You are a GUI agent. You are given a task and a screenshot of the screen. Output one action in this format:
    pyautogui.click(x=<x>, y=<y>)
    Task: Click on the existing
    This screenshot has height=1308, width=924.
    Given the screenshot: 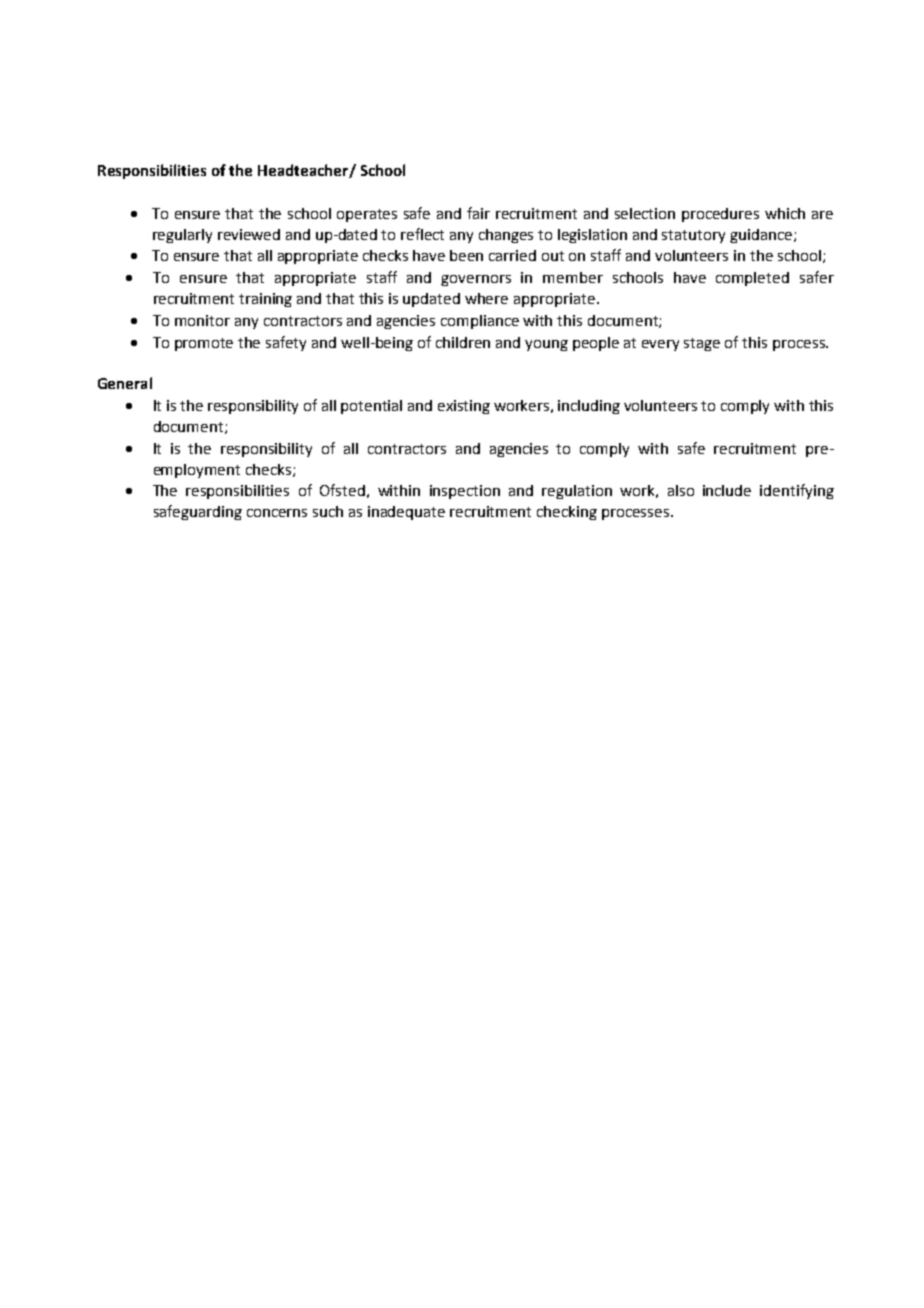 What is the action you would take?
    pyautogui.click(x=464, y=407)
